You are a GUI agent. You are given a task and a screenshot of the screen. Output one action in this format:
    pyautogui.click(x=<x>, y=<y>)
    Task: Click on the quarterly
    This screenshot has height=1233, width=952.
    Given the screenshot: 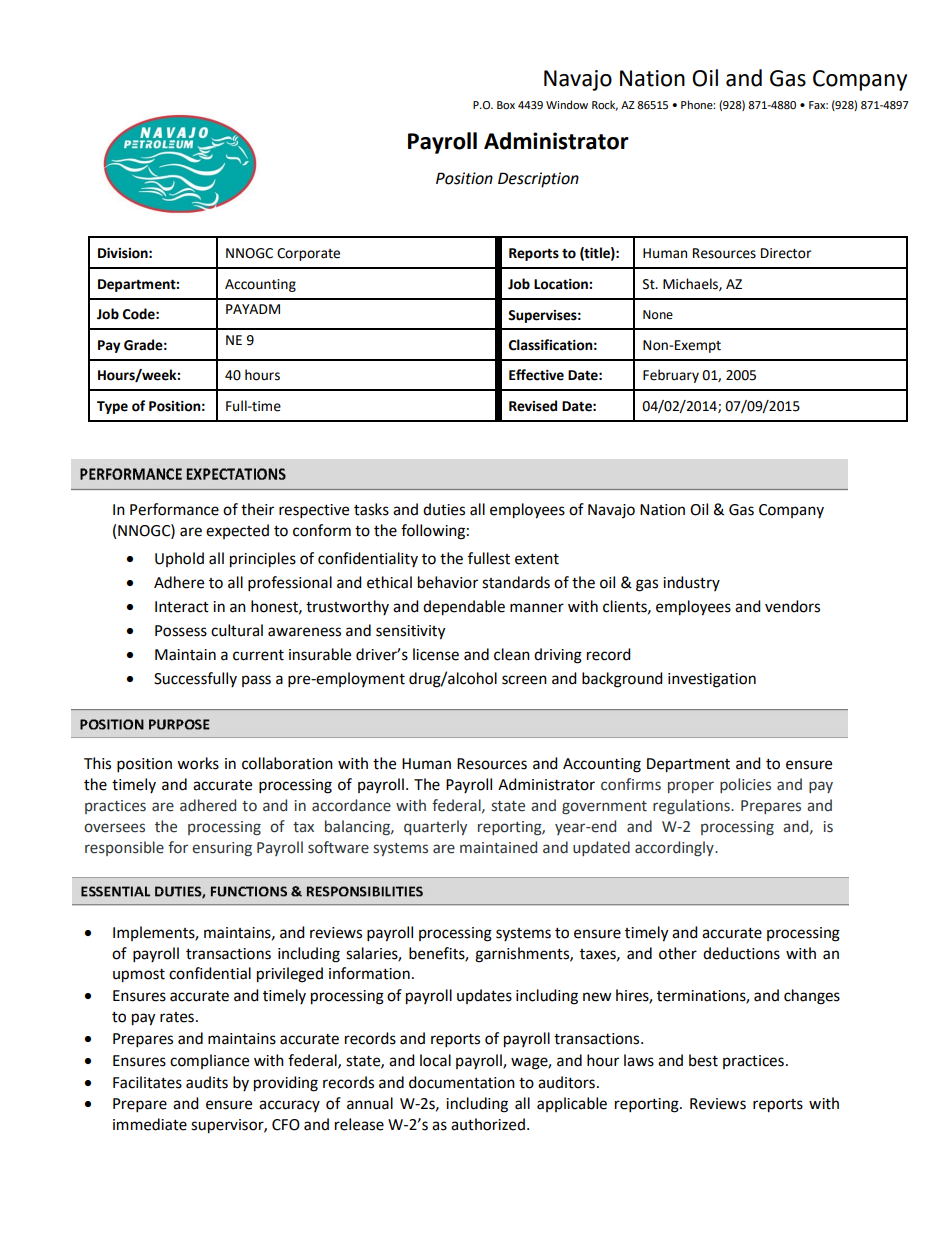 What is the action you would take?
    pyautogui.click(x=435, y=827)
